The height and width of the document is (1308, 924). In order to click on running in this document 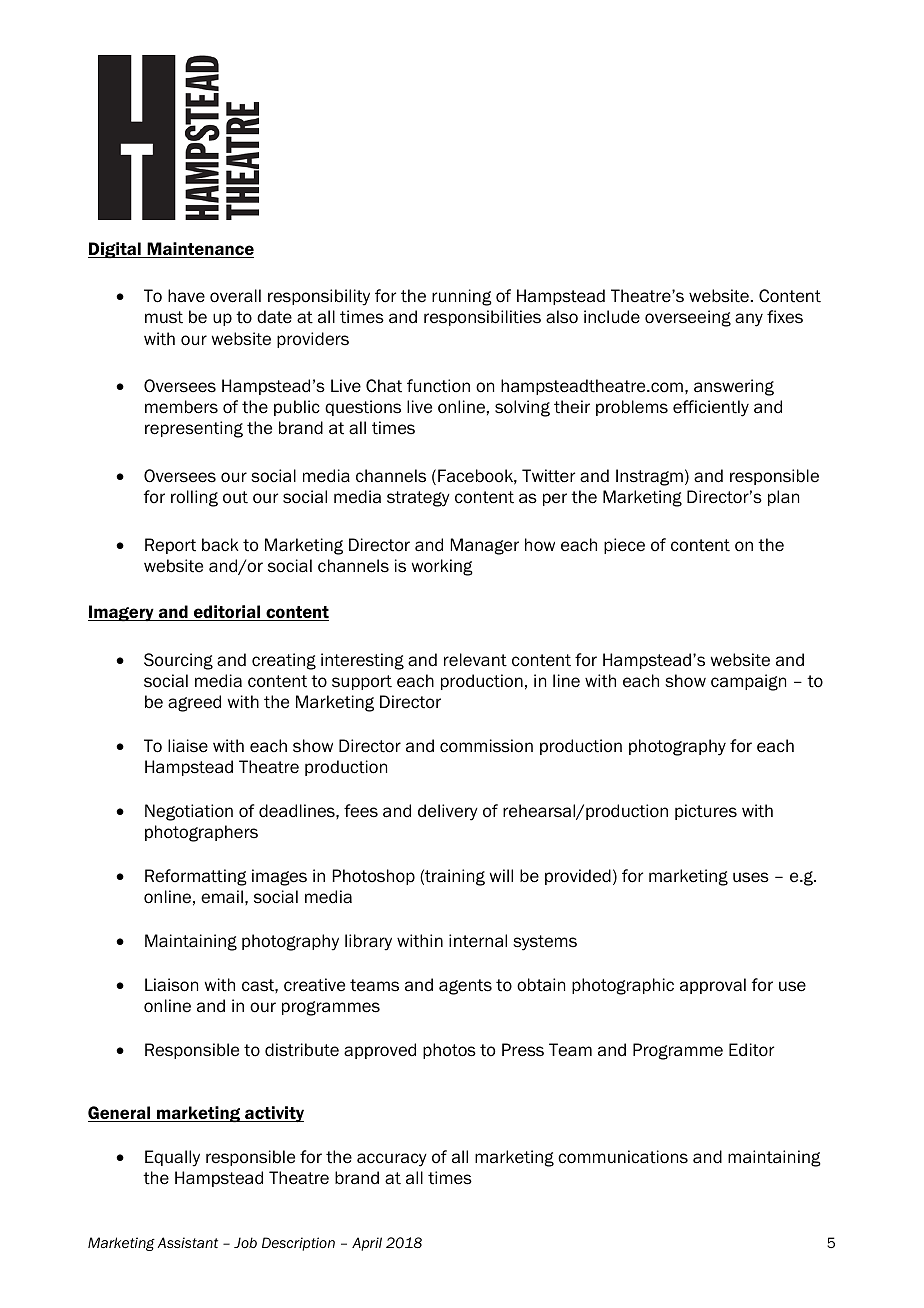, I will do `click(462, 297)`.
